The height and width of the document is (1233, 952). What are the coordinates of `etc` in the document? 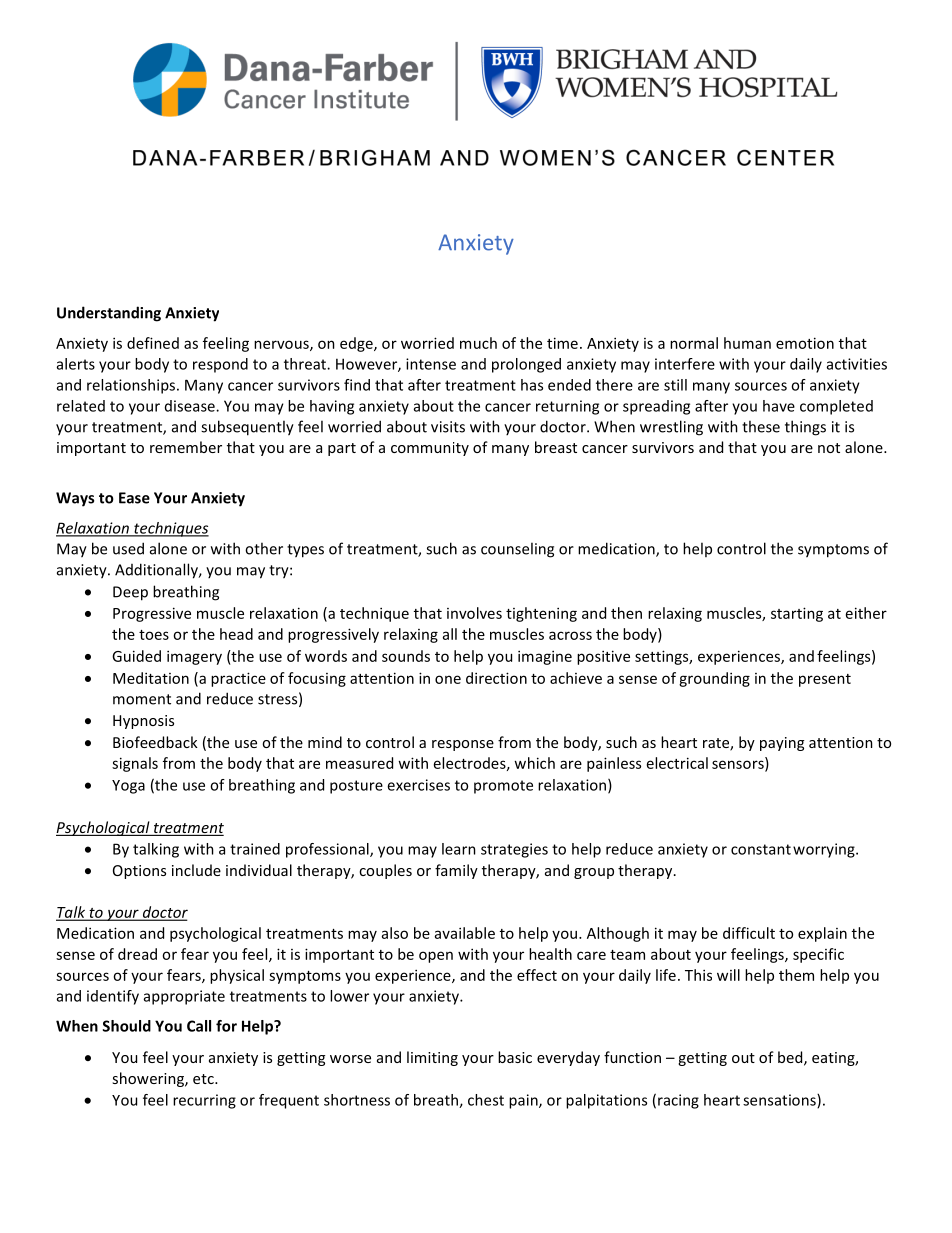 It's located at (204, 1079).
